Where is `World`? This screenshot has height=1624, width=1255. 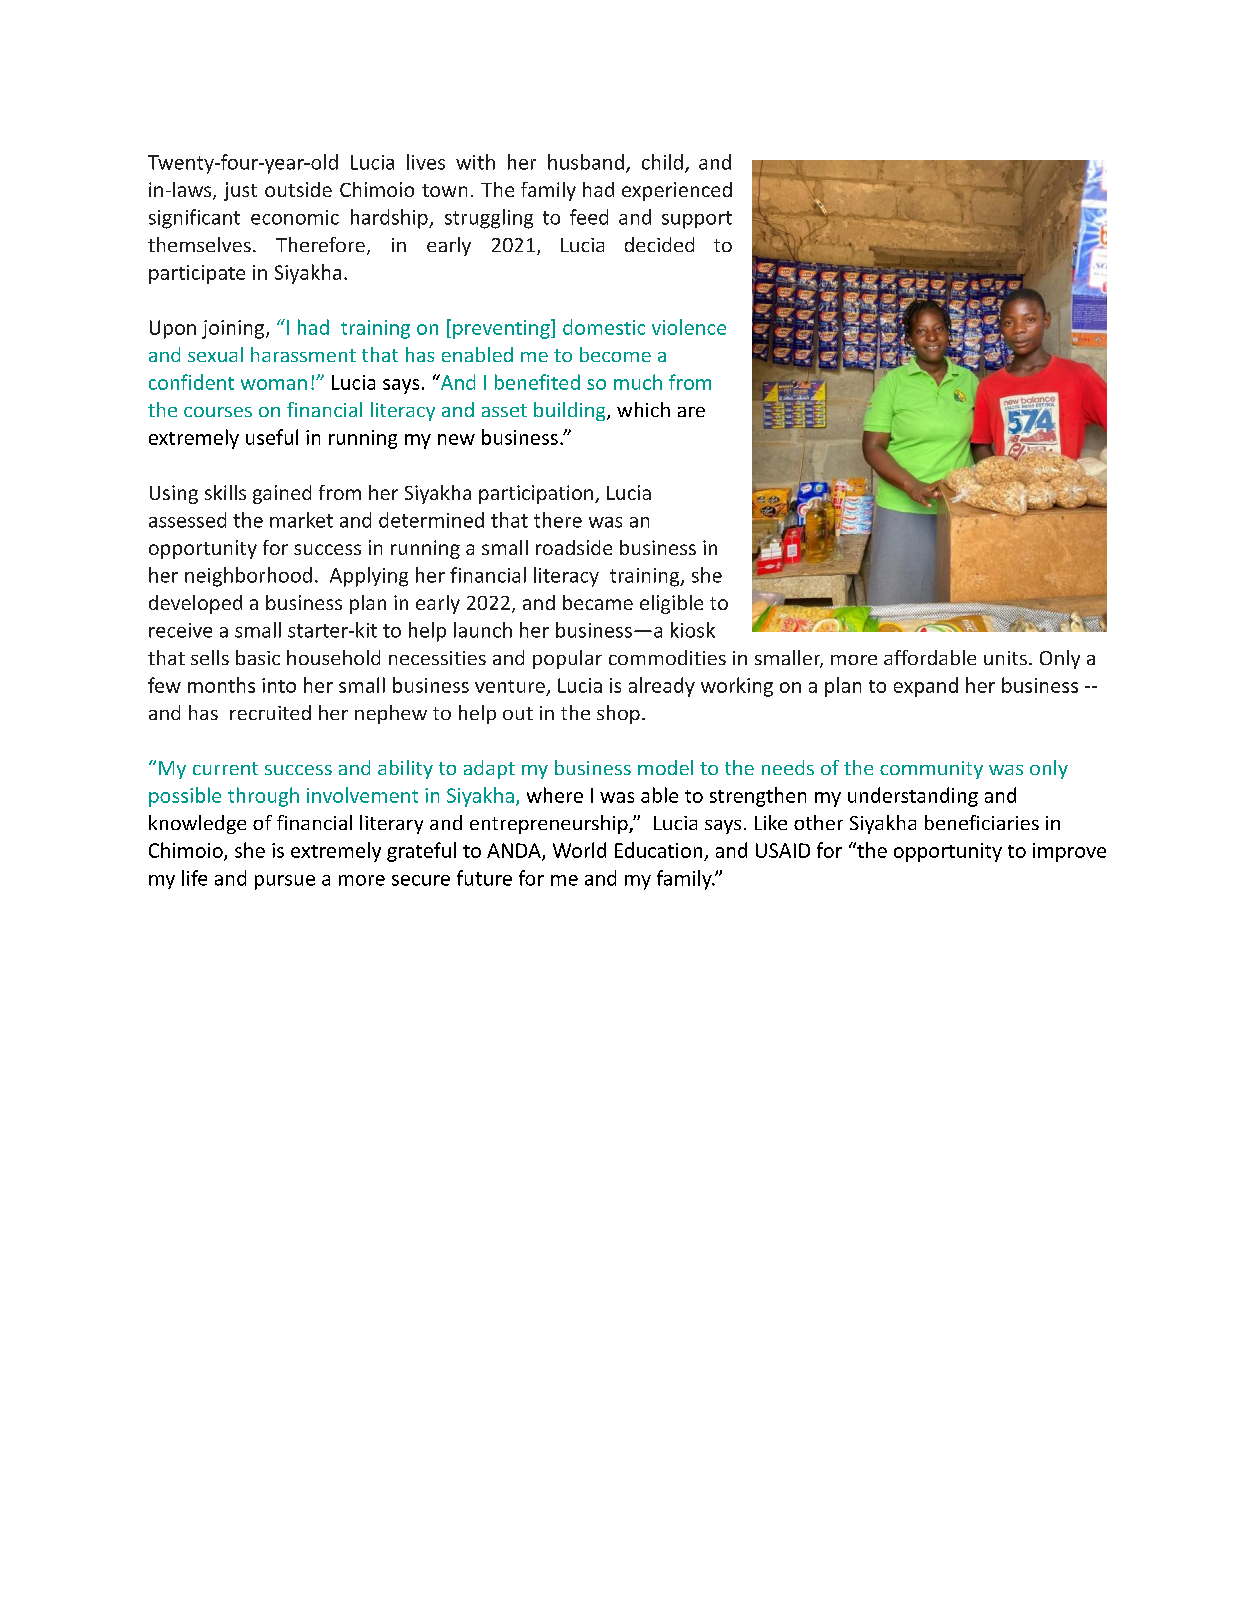
World is located at coordinates (579, 850).
